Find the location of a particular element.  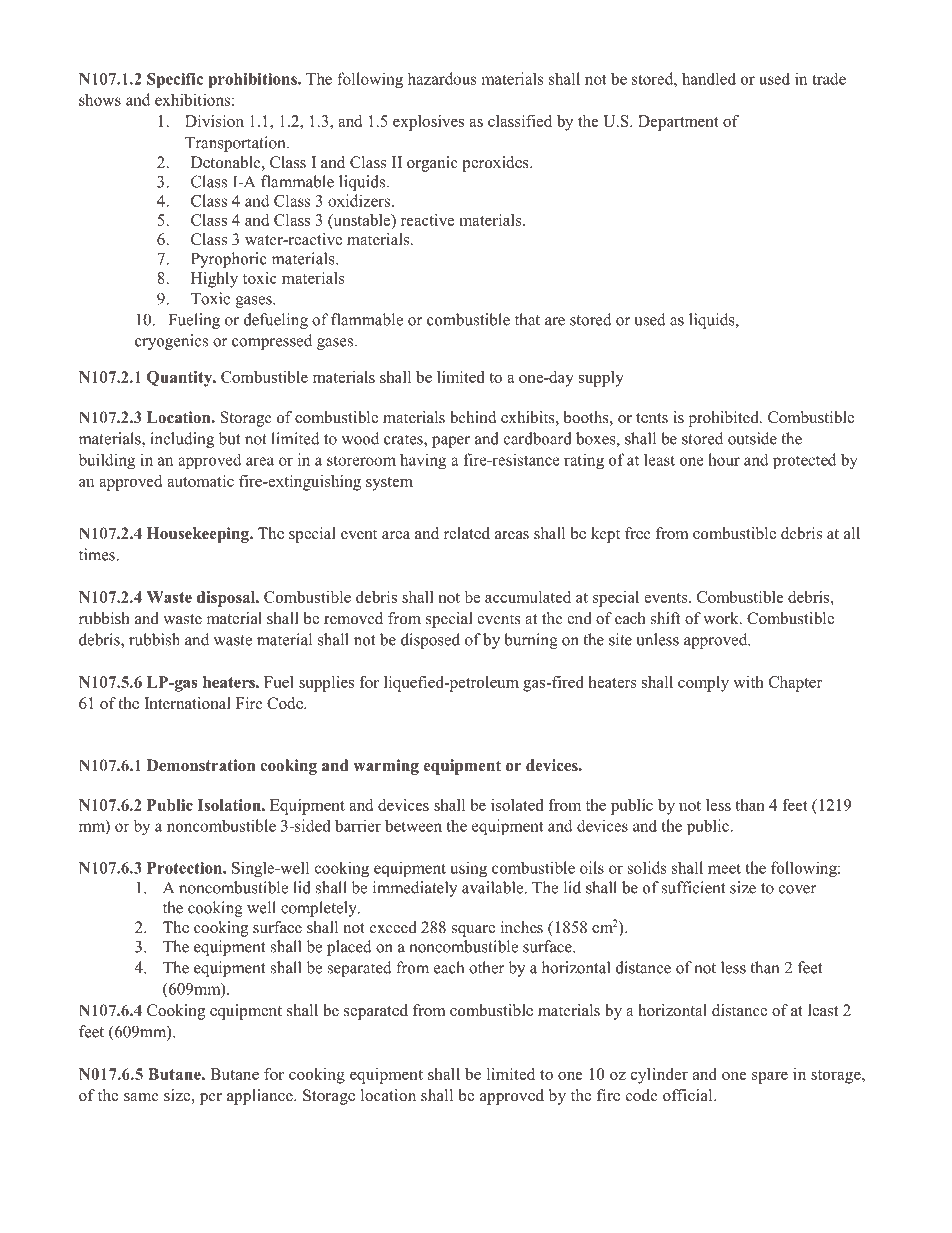

accumulated is located at coordinates (528, 597).
